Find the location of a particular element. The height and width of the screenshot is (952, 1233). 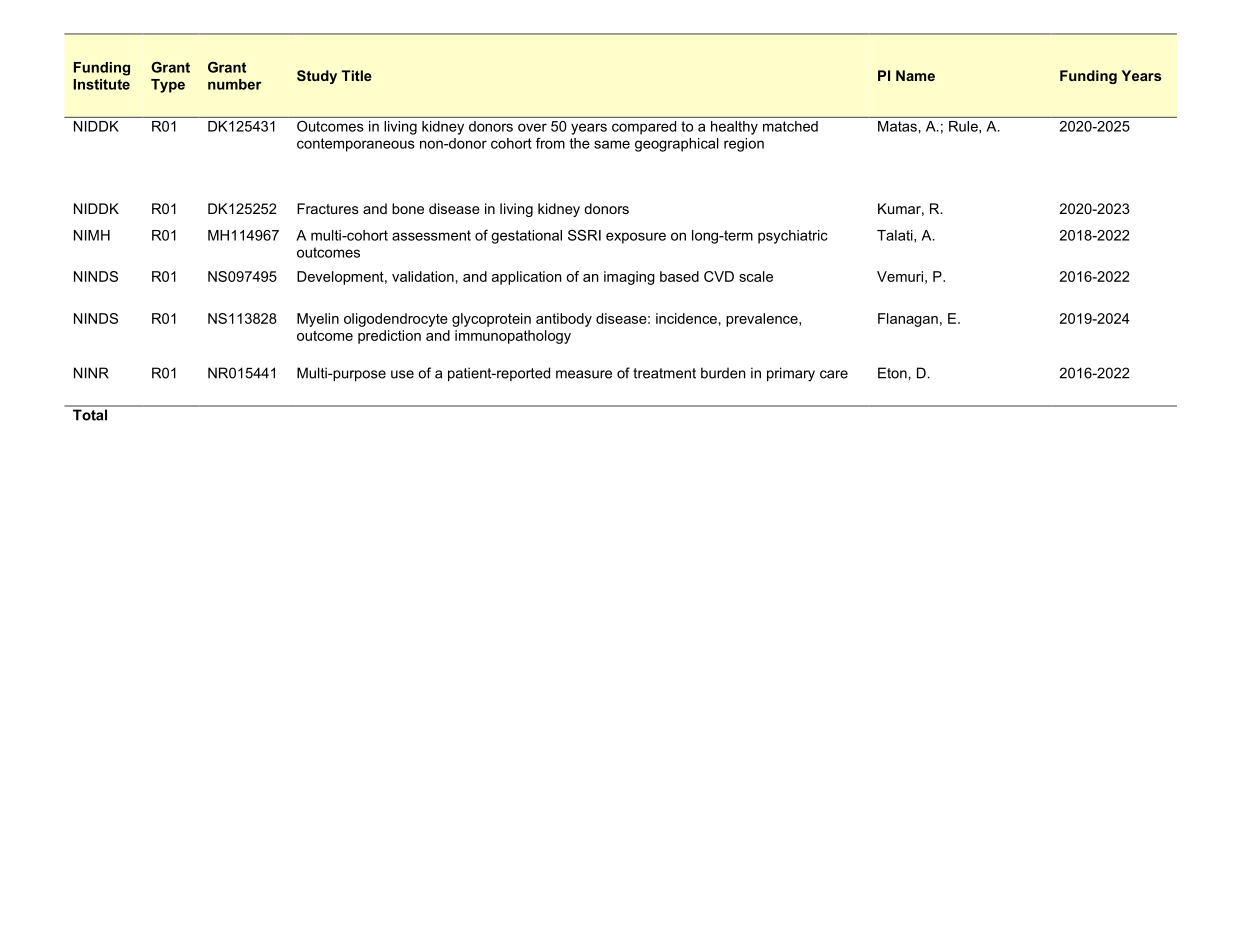

Title is located at coordinates (357, 75).
